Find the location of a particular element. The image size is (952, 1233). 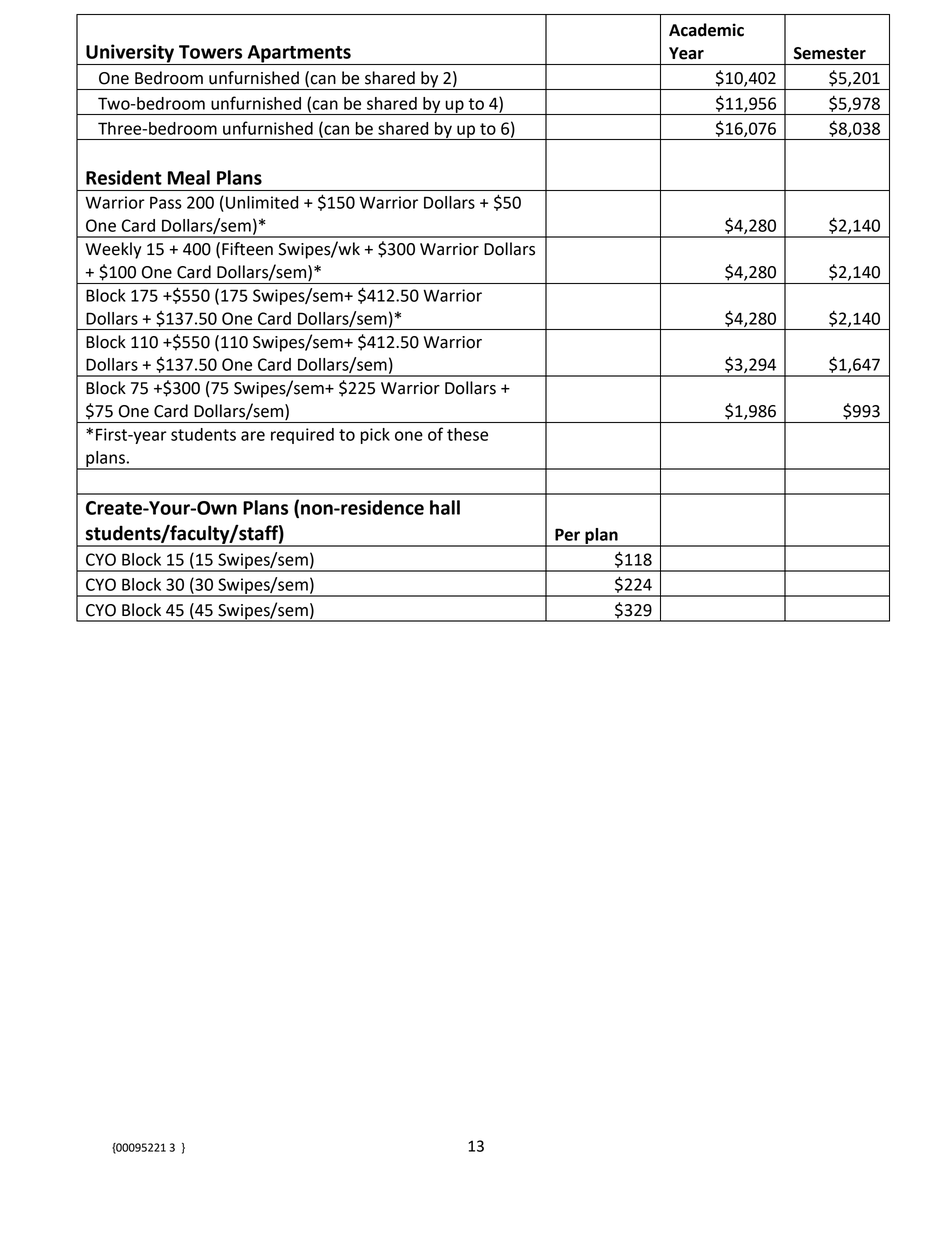

Academic is located at coordinates (706, 30).
